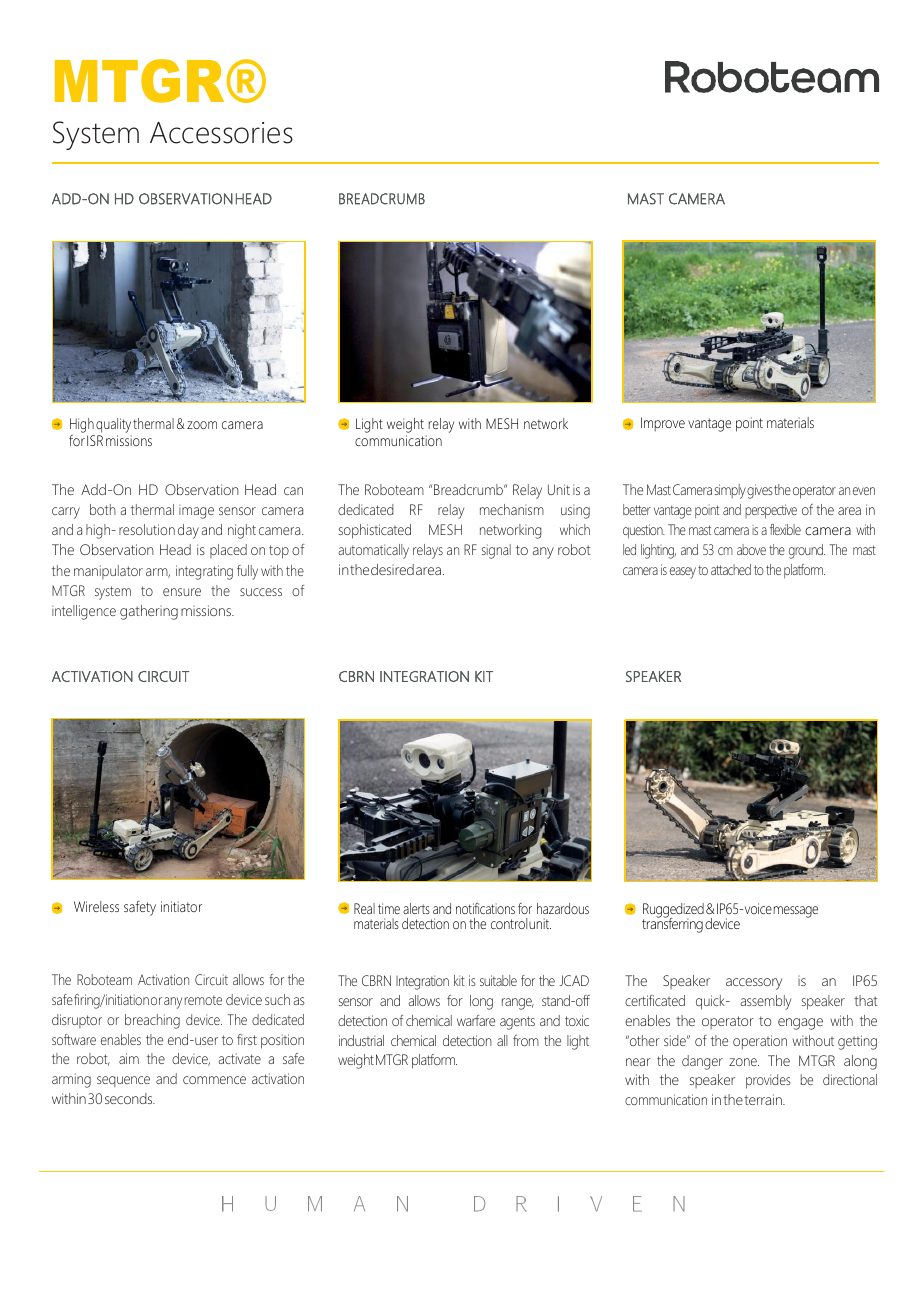 The height and width of the image is (1296, 924). I want to click on Accessories, so click(221, 133).
